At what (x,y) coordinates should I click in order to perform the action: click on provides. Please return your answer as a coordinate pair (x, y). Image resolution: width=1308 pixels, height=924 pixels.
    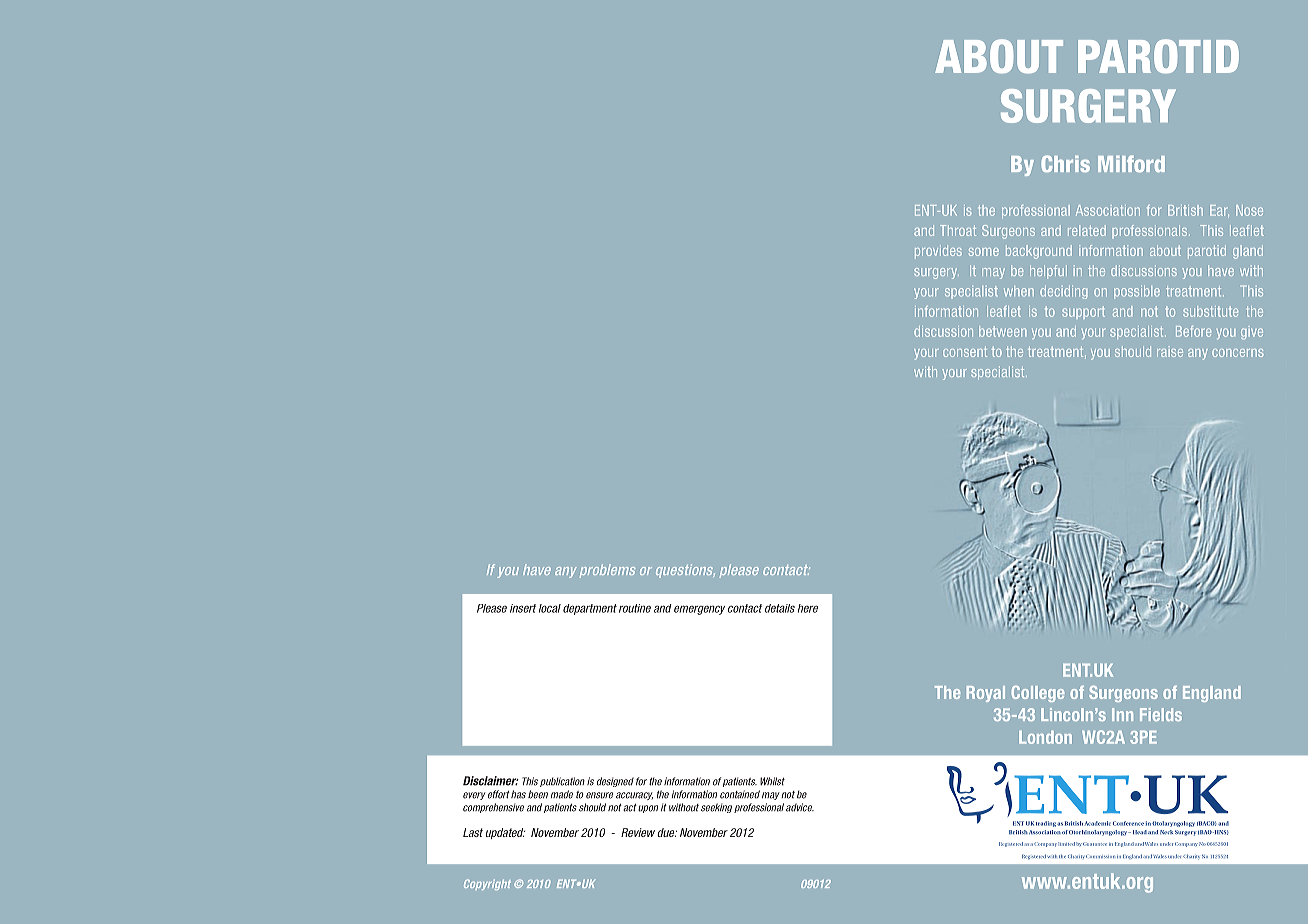
    Looking at the image, I should click on (938, 252).
